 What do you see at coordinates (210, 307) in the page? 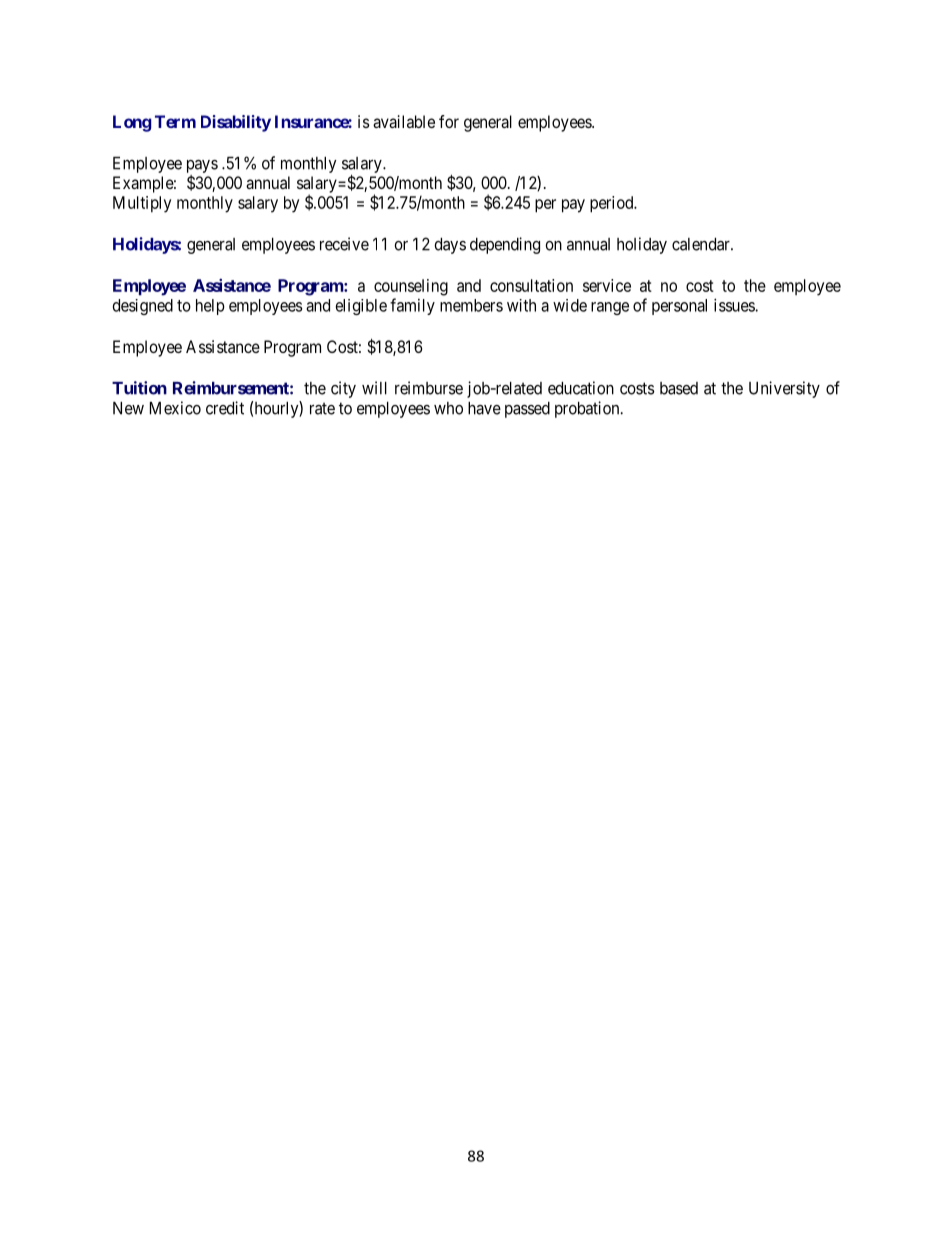
I see `help` at bounding box center [210, 307].
